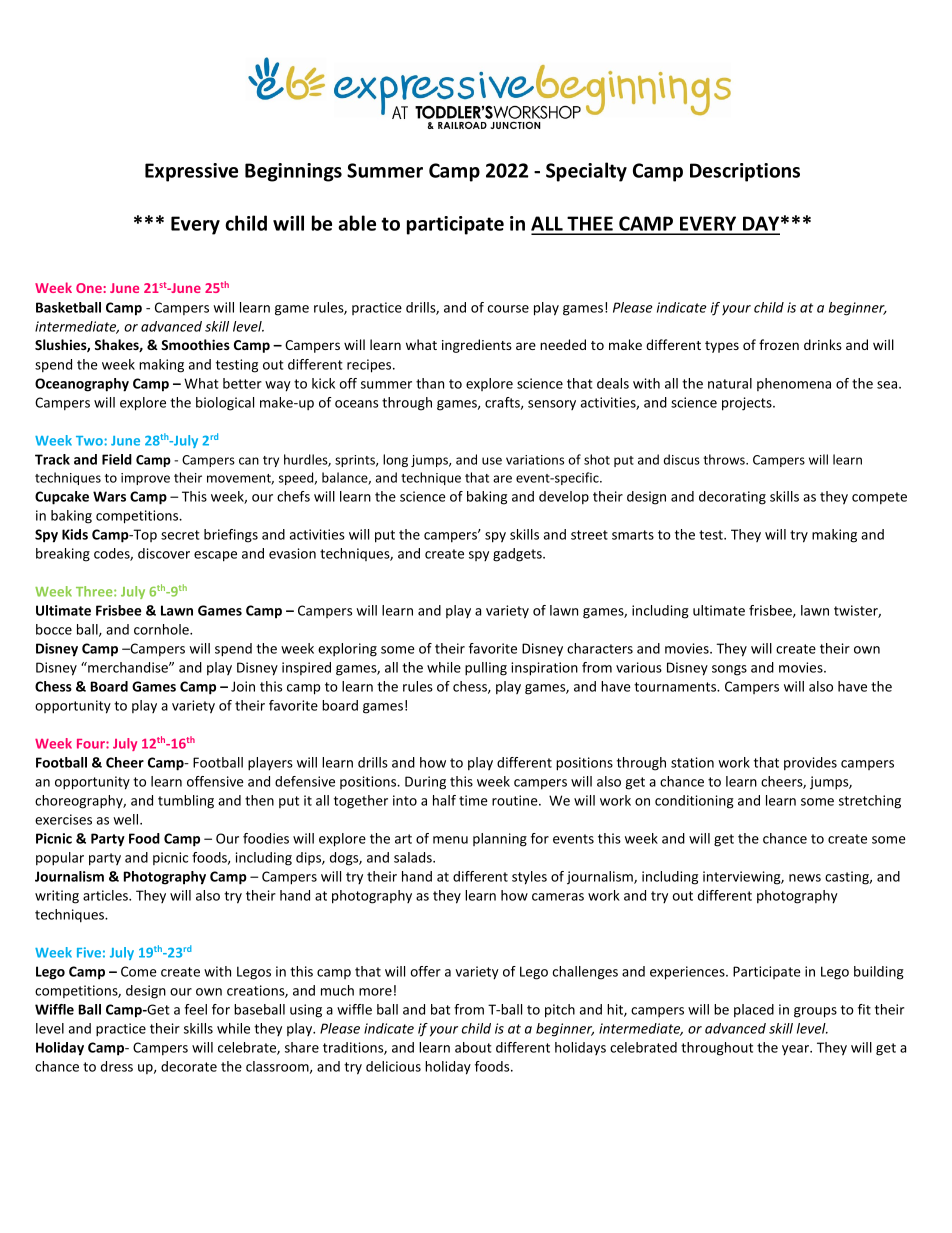 The image size is (952, 1233). What do you see at coordinates (145, 479) in the screenshot?
I see `improve` at bounding box center [145, 479].
